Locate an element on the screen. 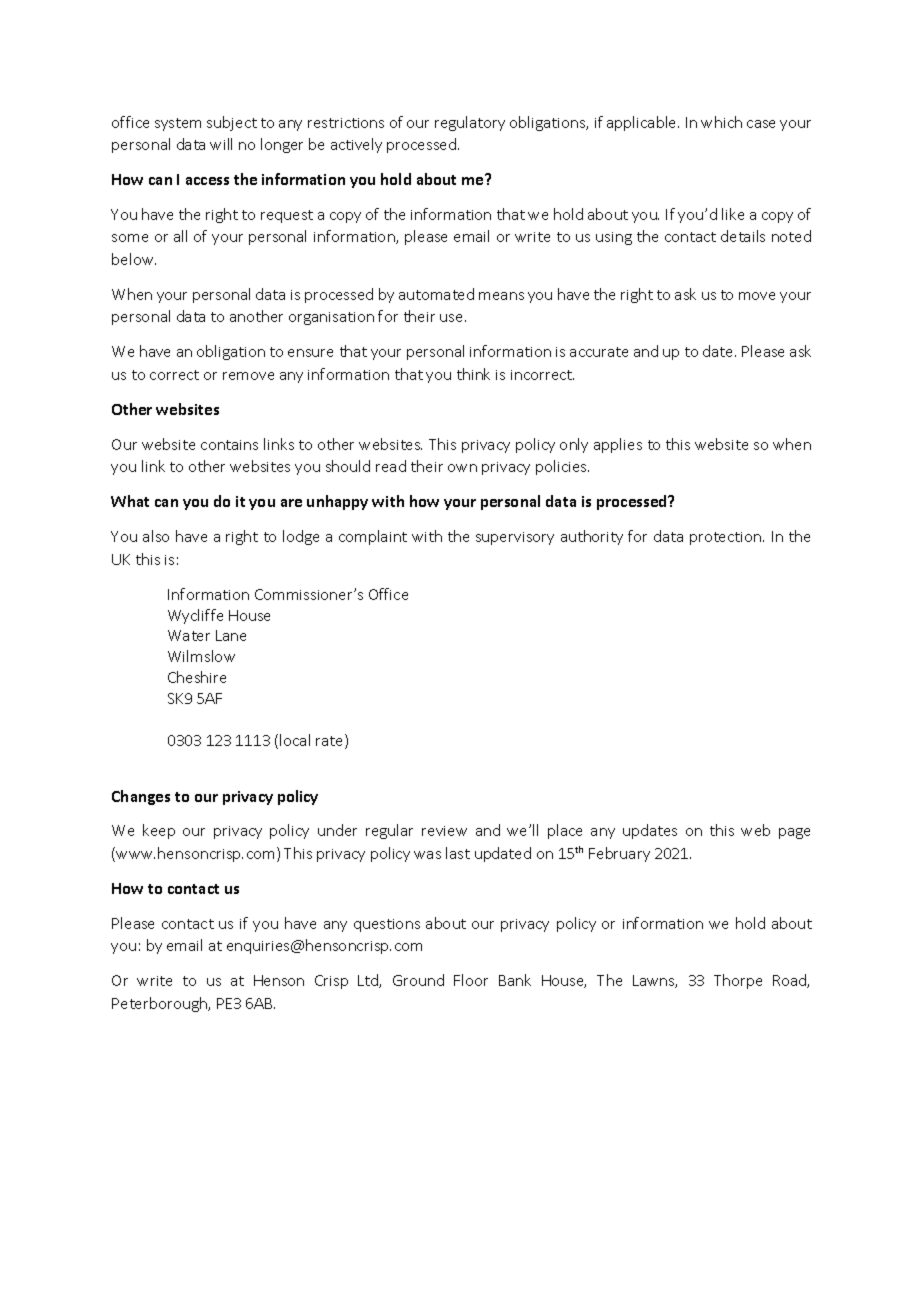 The image size is (924, 1308). Floor is located at coordinates (471, 980).
